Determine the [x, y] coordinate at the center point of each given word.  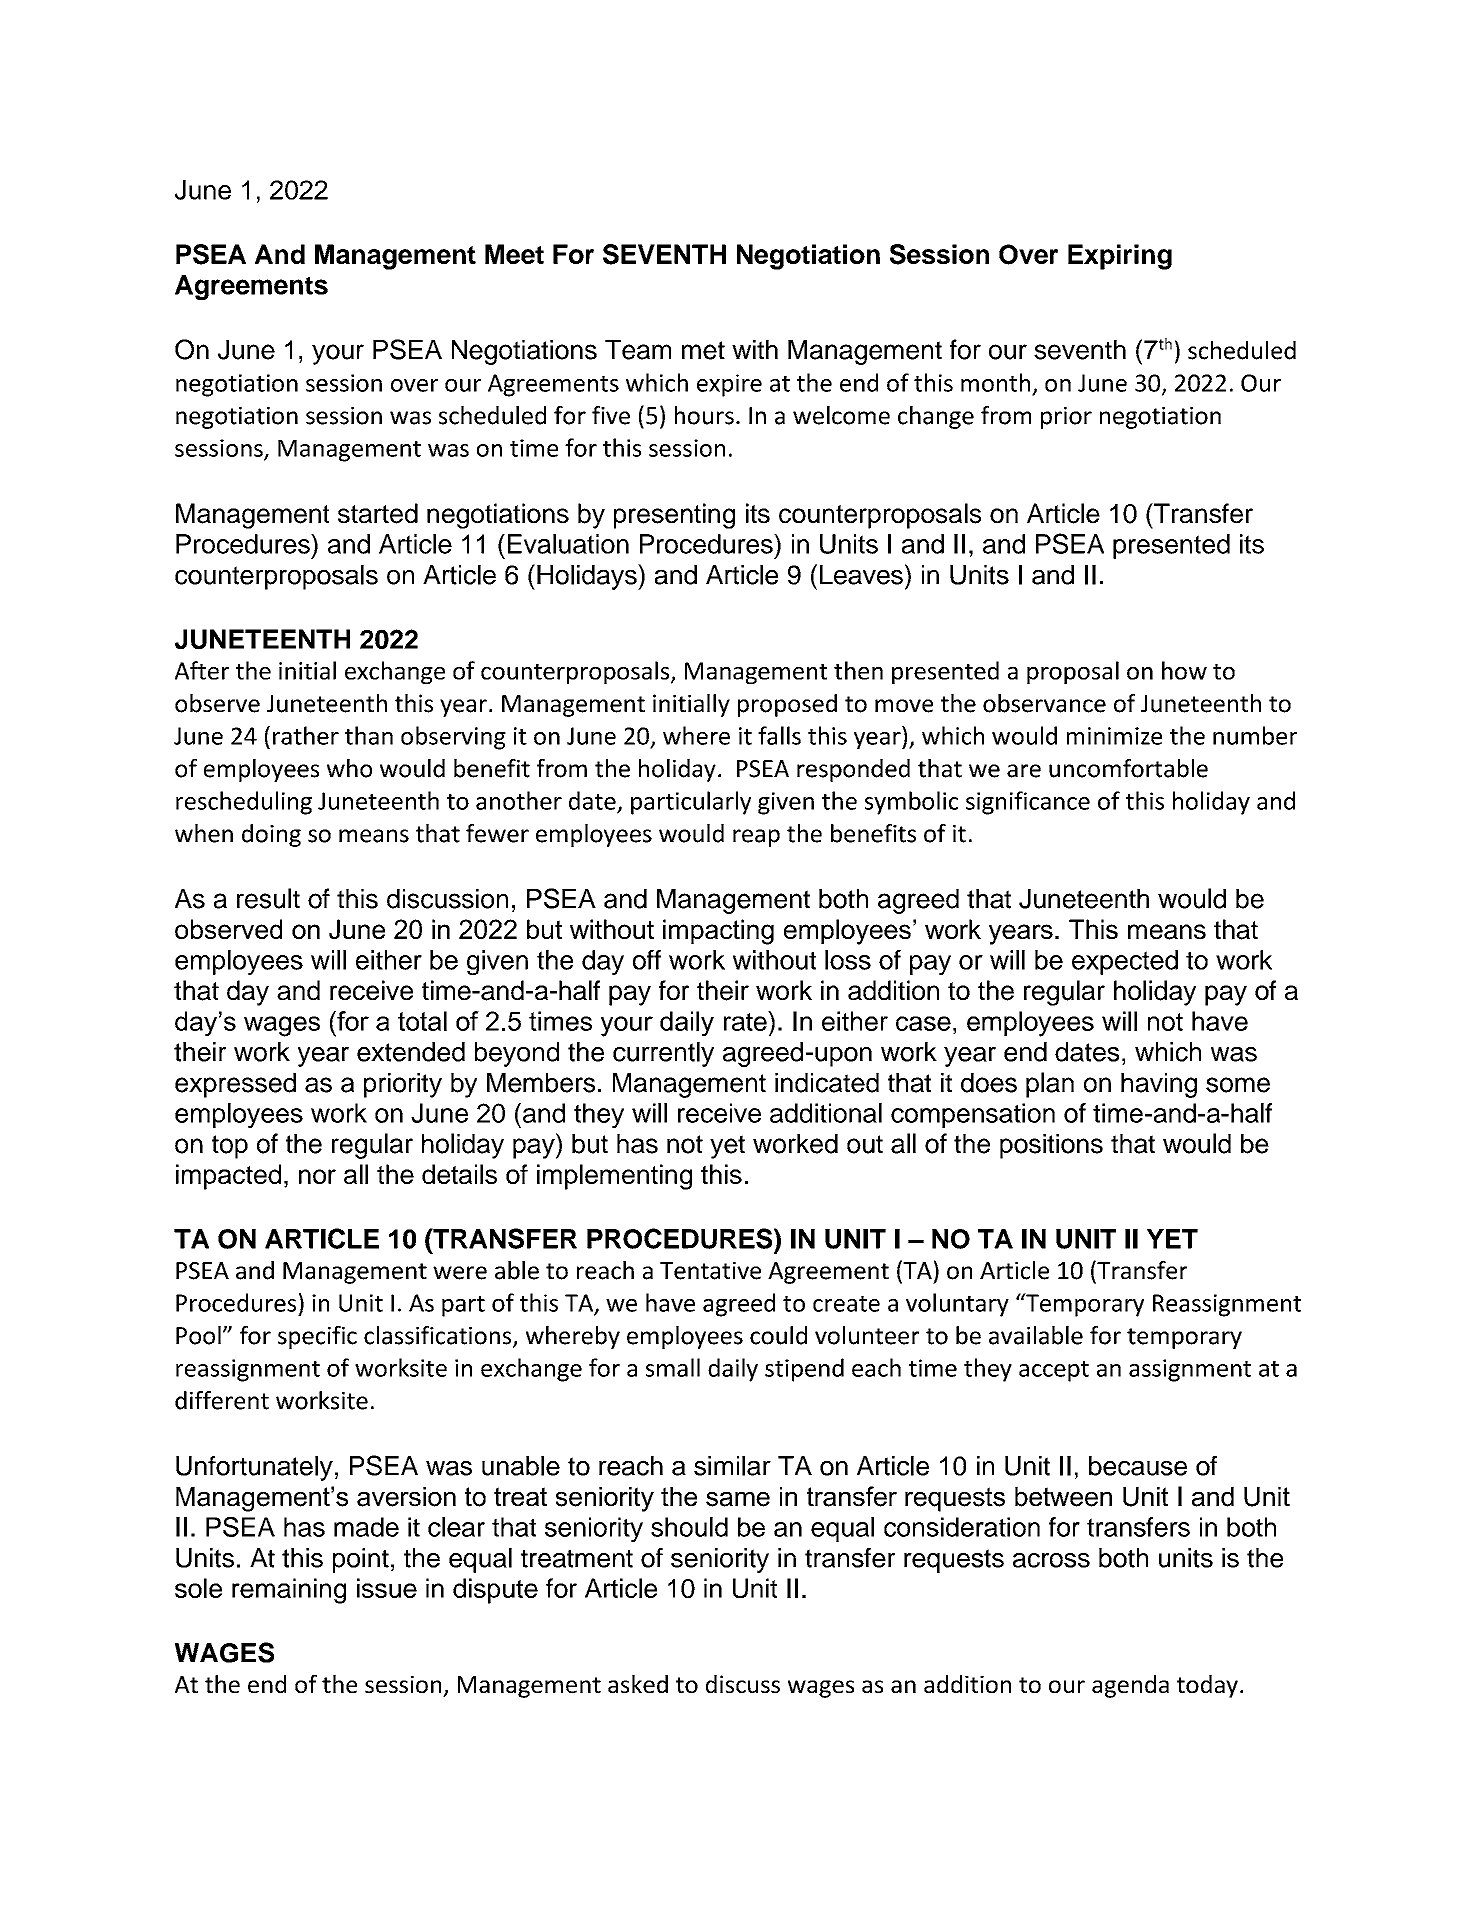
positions [1051, 1146]
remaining [289, 1591]
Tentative [710, 1270]
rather [306, 735]
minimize [1114, 736]
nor [317, 1176]
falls [779, 735]
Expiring [1120, 257]
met [703, 350]
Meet [514, 254]
